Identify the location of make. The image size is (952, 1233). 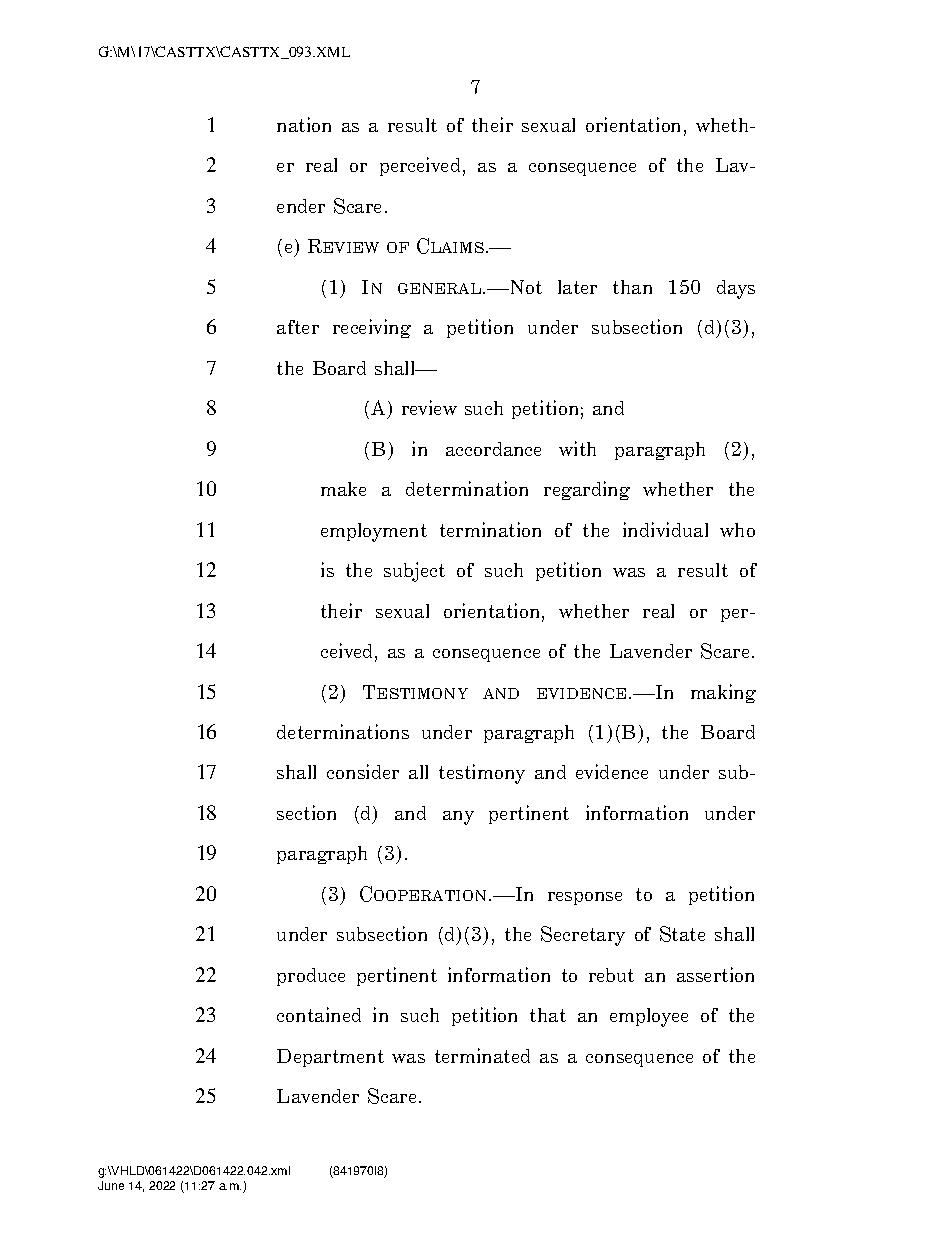
(343, 489).
